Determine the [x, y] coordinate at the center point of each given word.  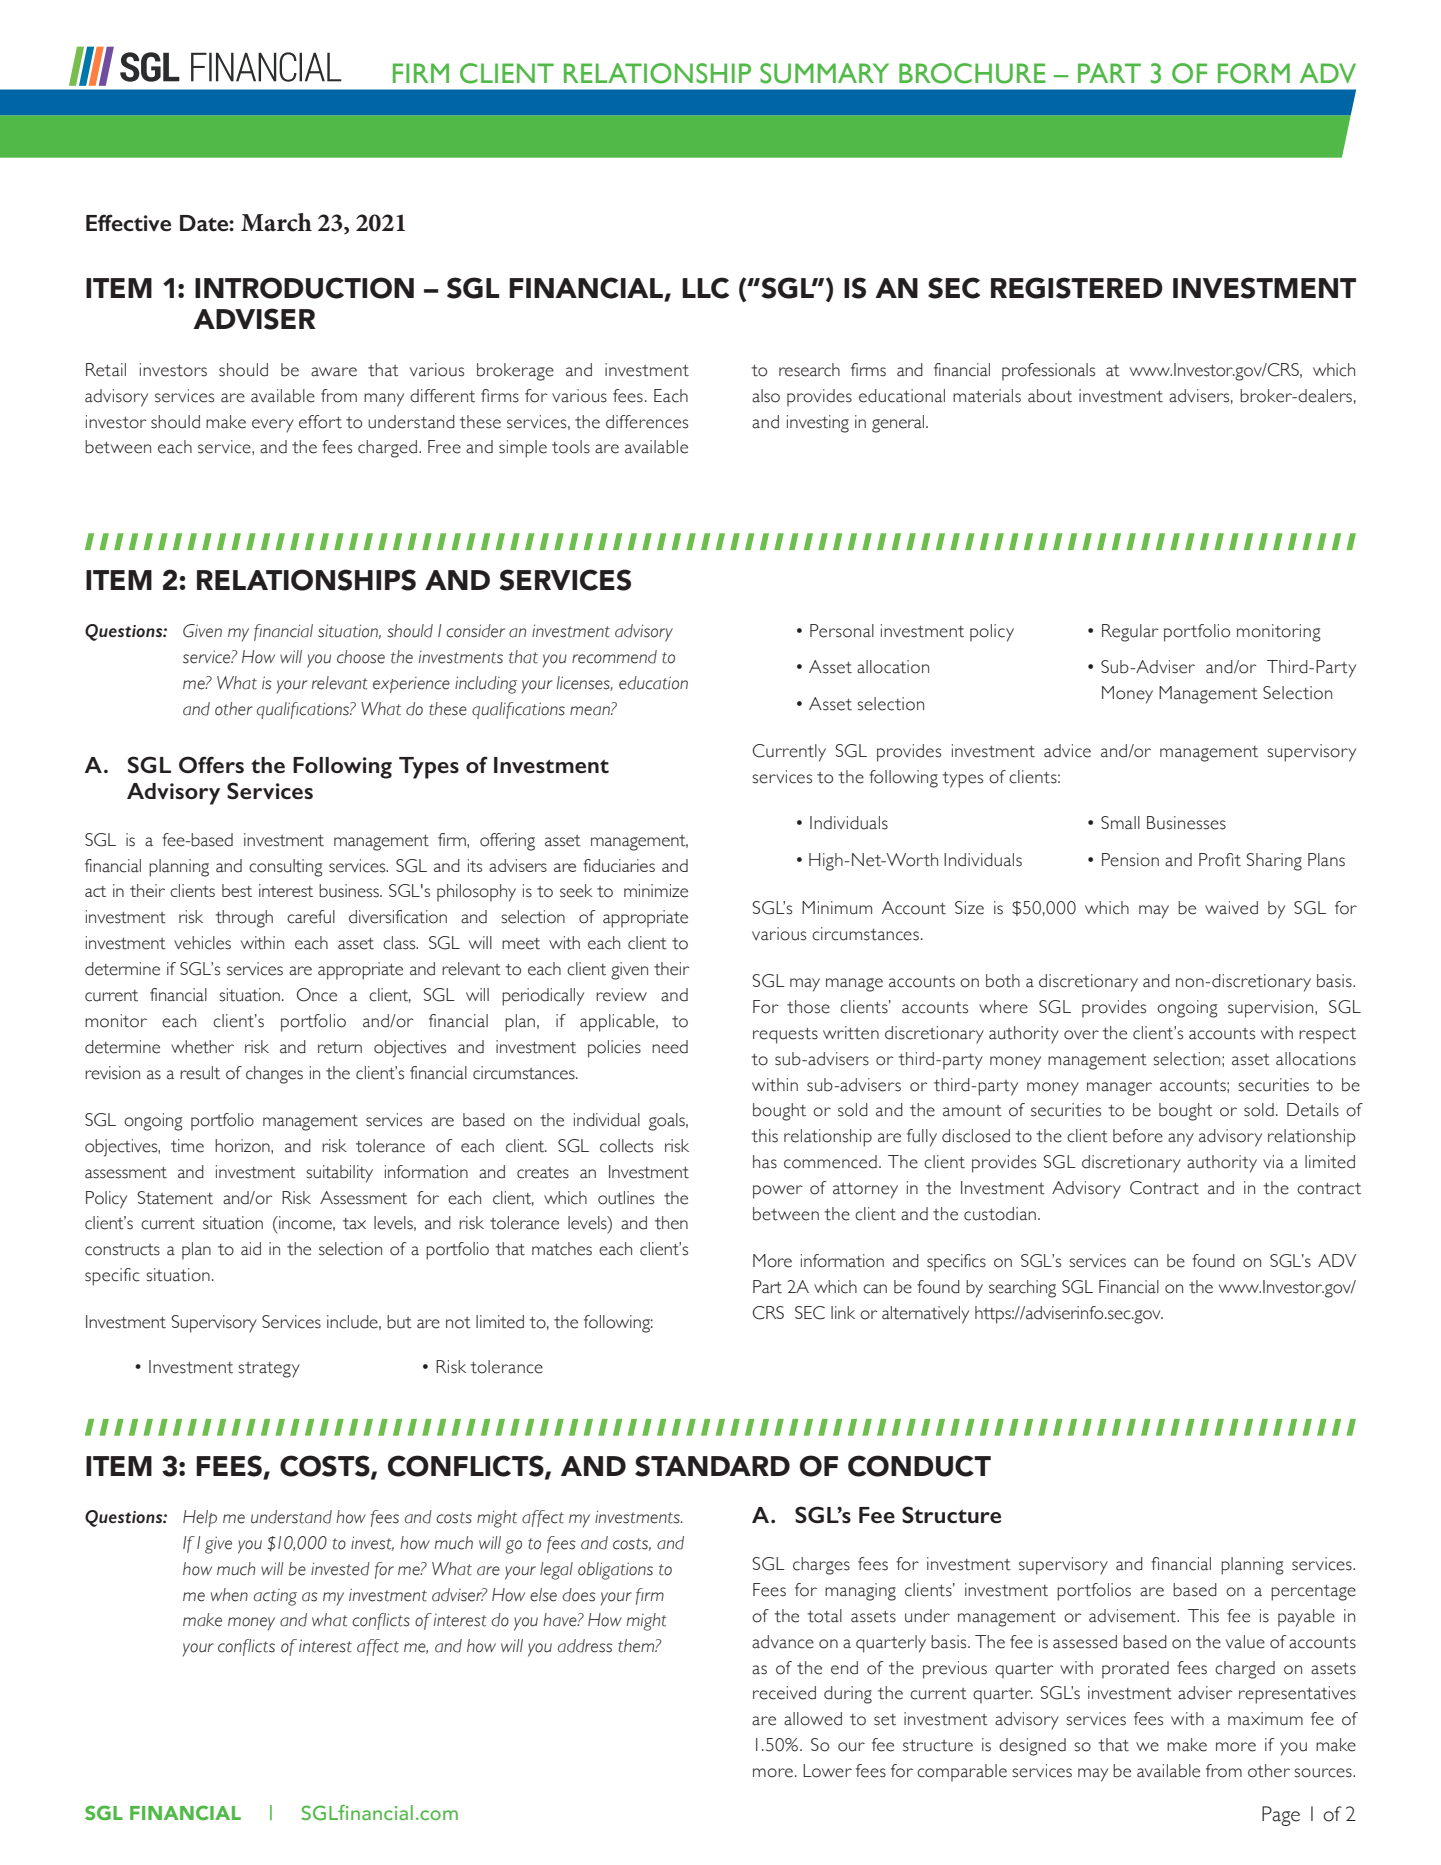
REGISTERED [1077, 288]
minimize [656, 891]
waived [1231, 908]
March [276, 222]
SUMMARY [824, 73]
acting [275, 1597]
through [244, 919]
